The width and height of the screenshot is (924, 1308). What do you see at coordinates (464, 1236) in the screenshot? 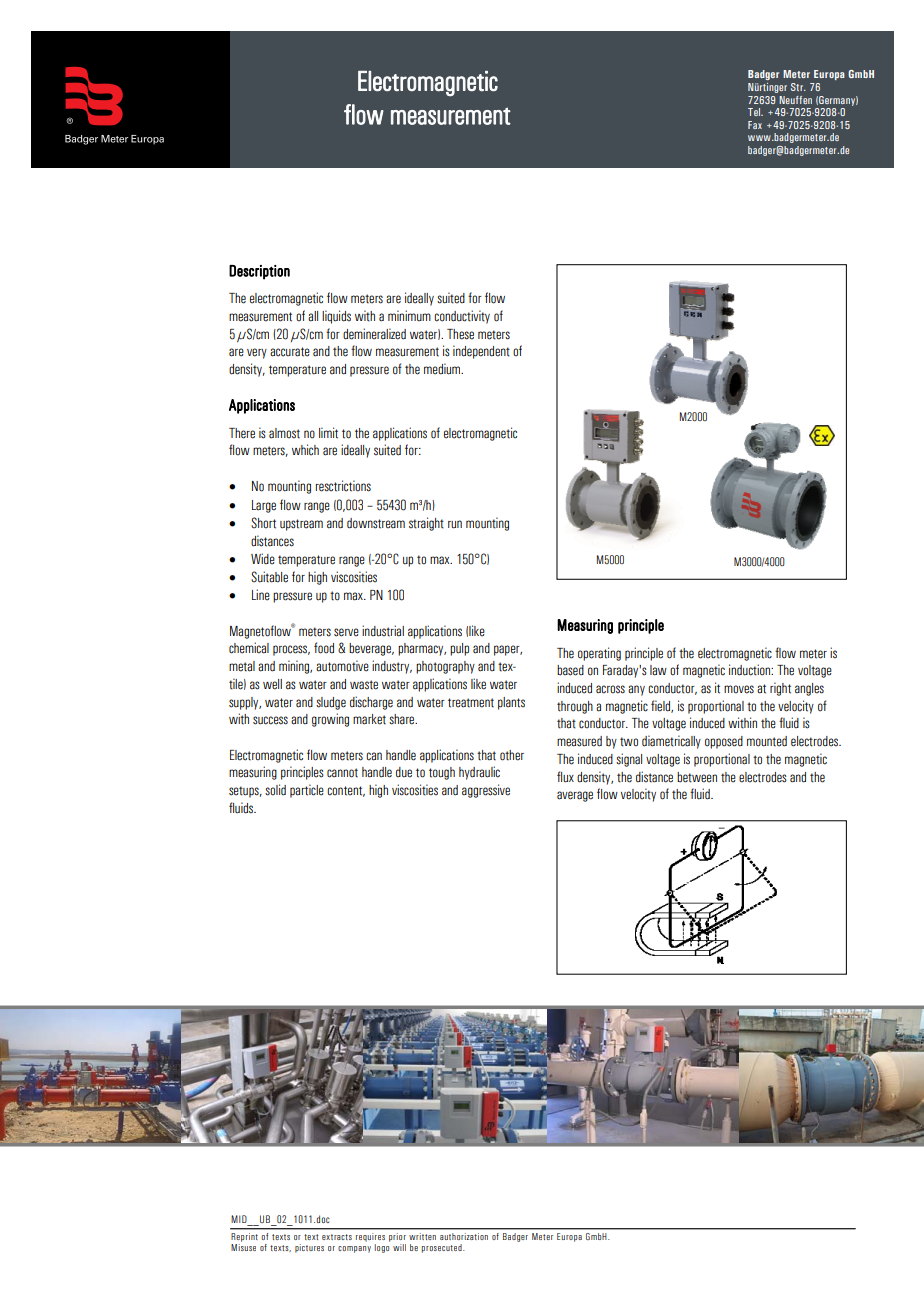
I see `authorization` at bounding box center [464, 1236].
